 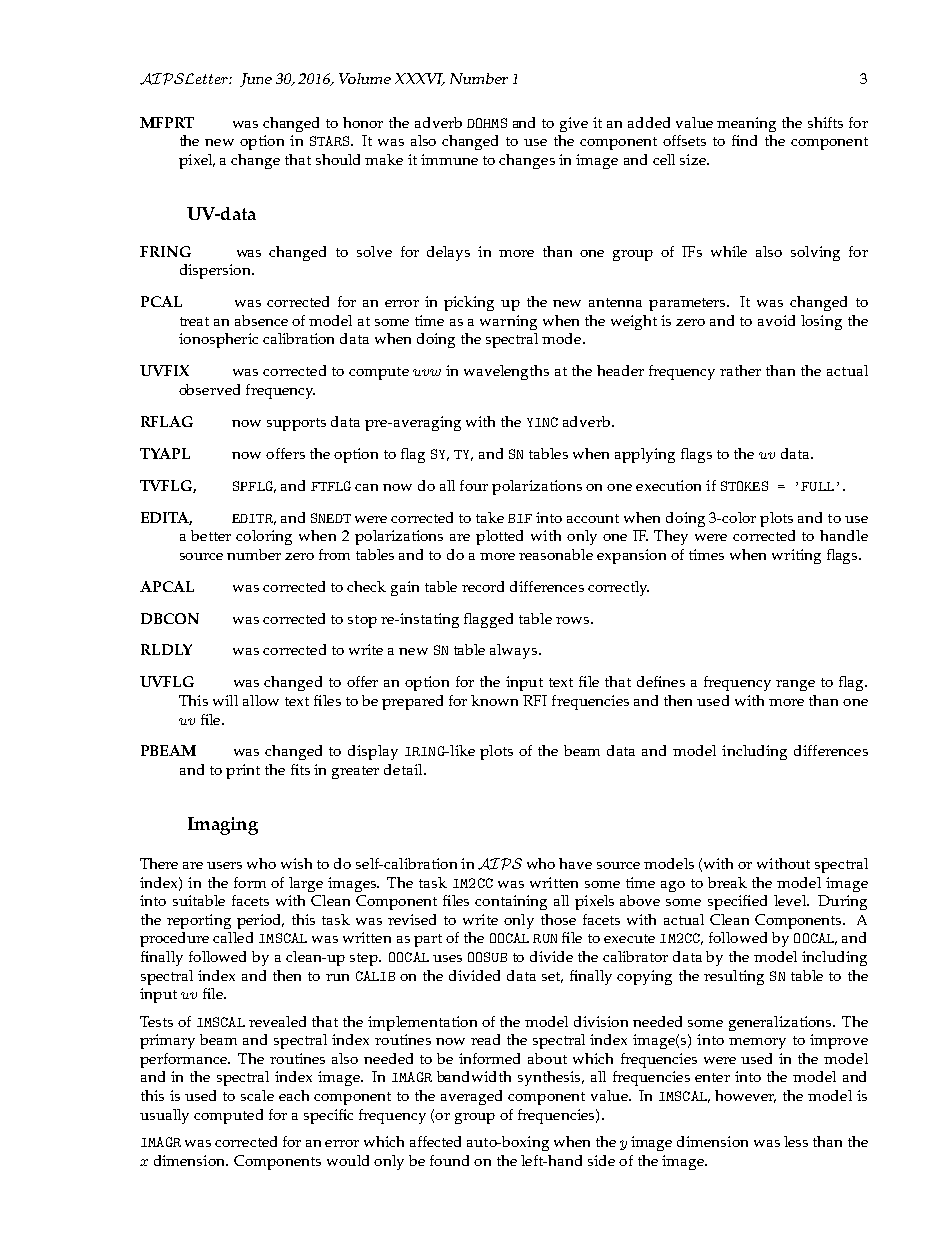 I want to click on scale, so click(x=257, y=1095).
